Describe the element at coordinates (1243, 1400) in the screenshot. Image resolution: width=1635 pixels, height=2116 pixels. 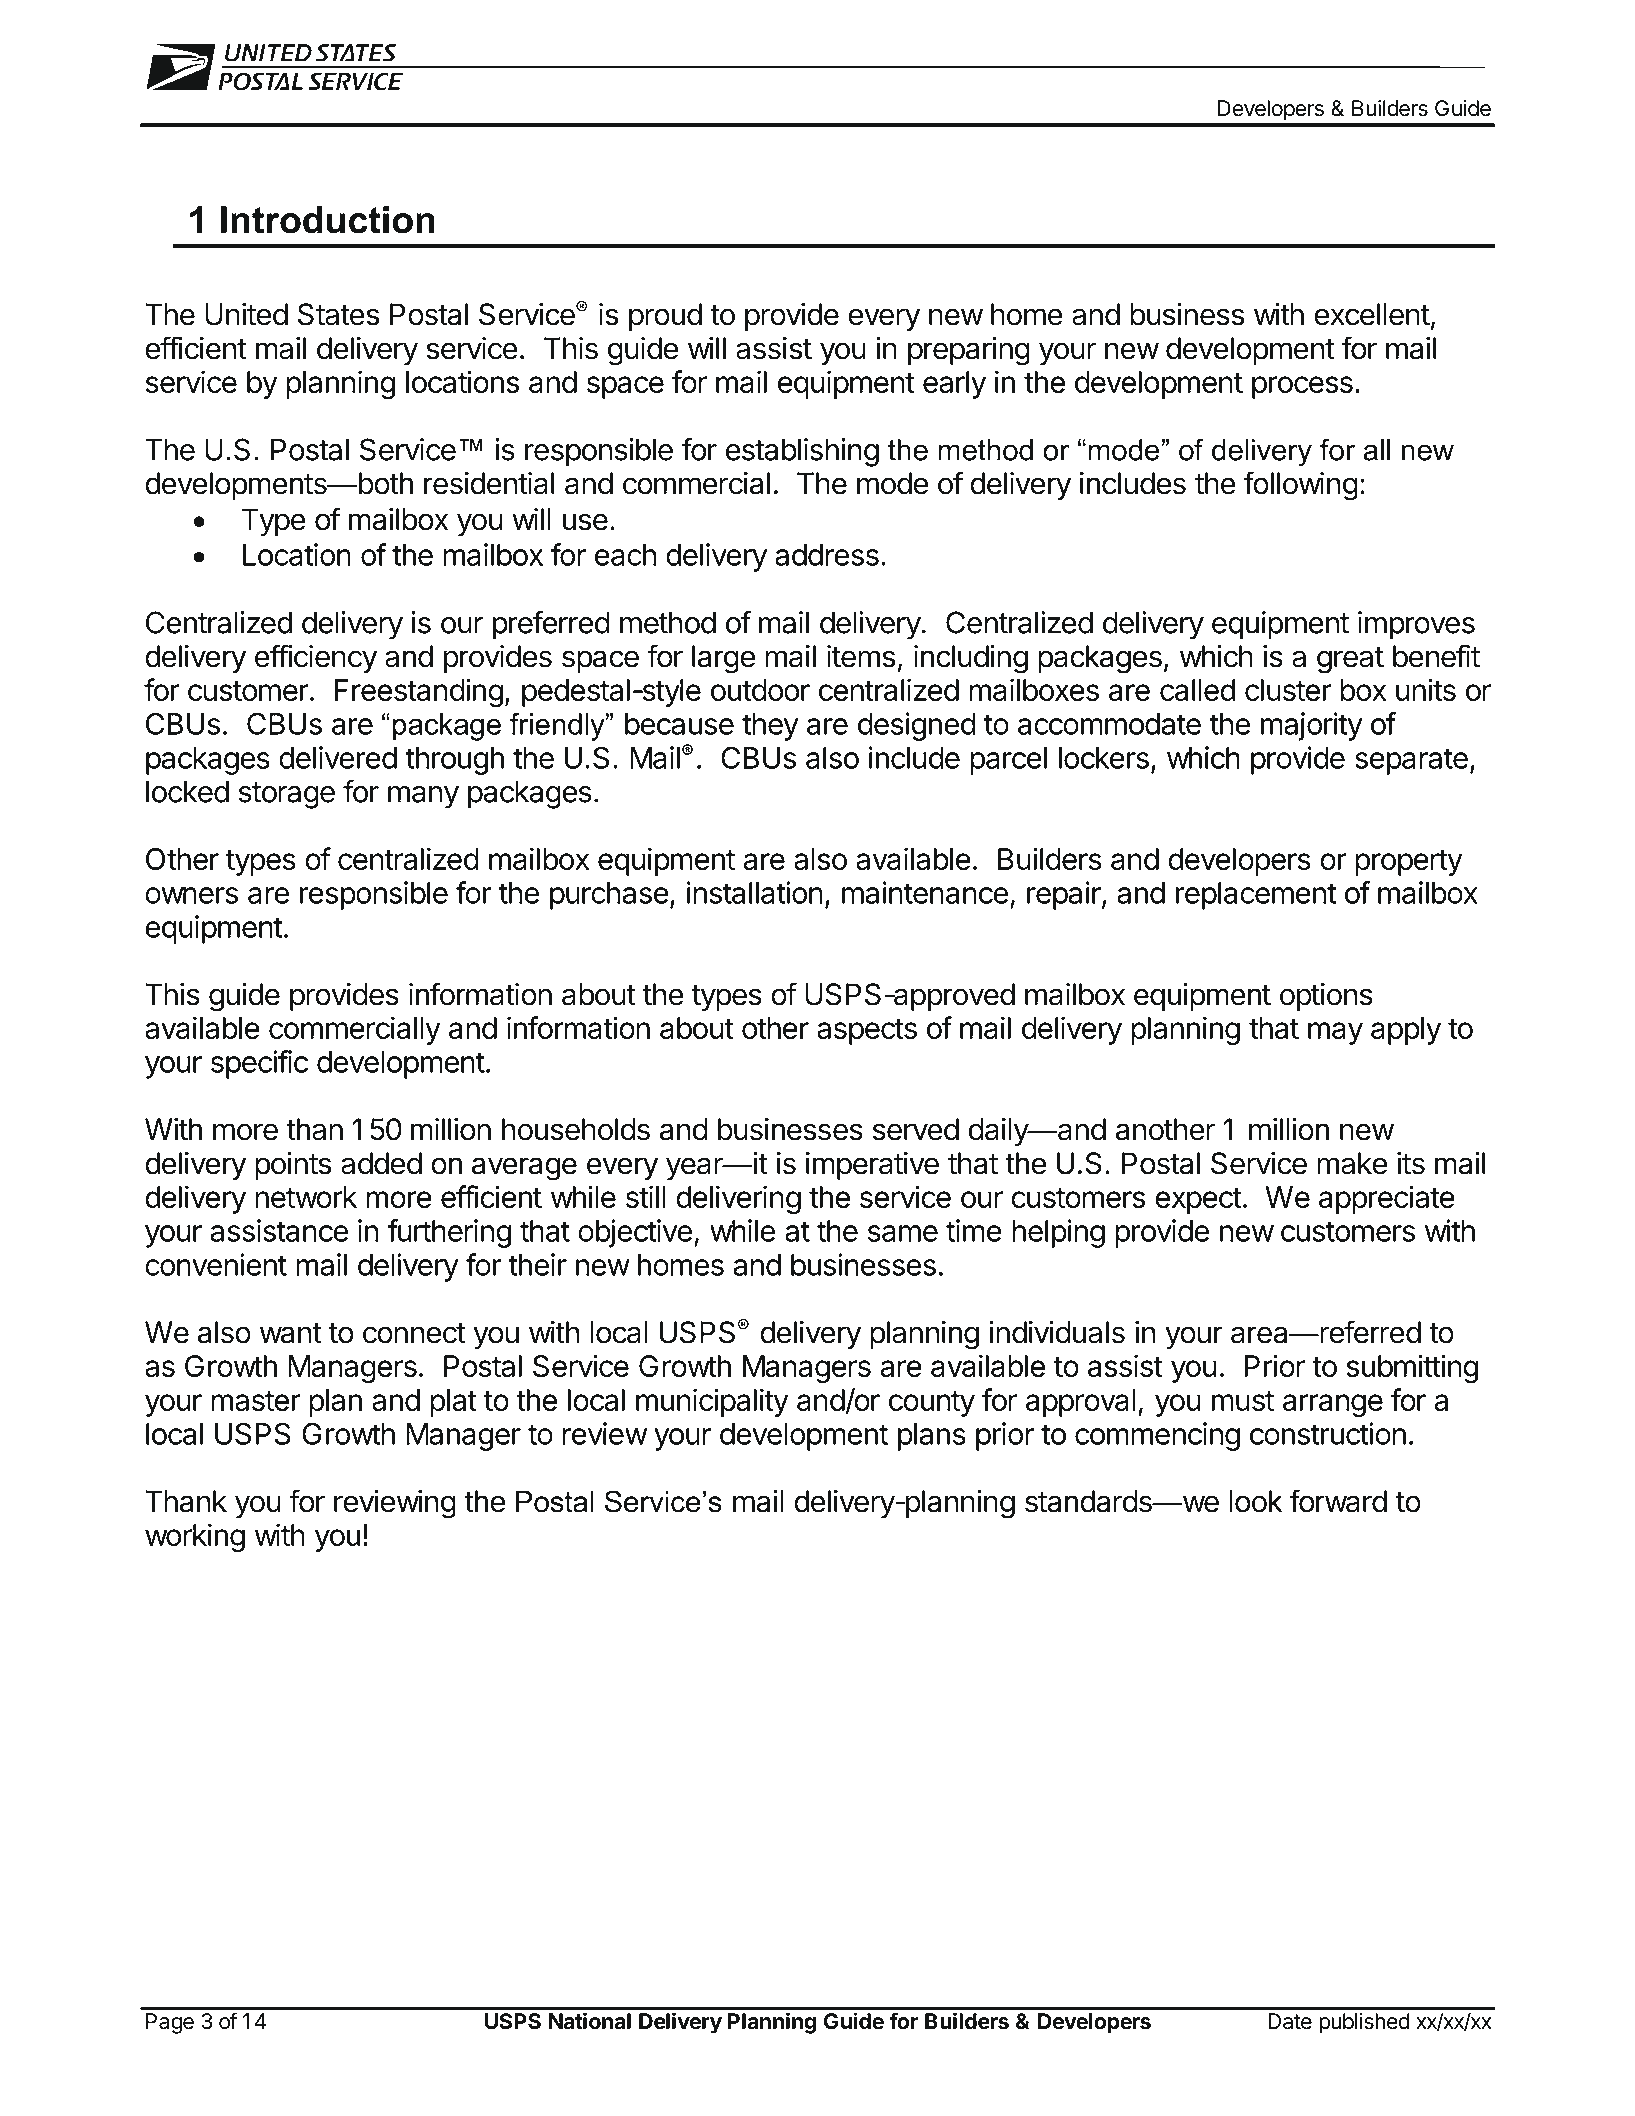
I see `must` at that location.
